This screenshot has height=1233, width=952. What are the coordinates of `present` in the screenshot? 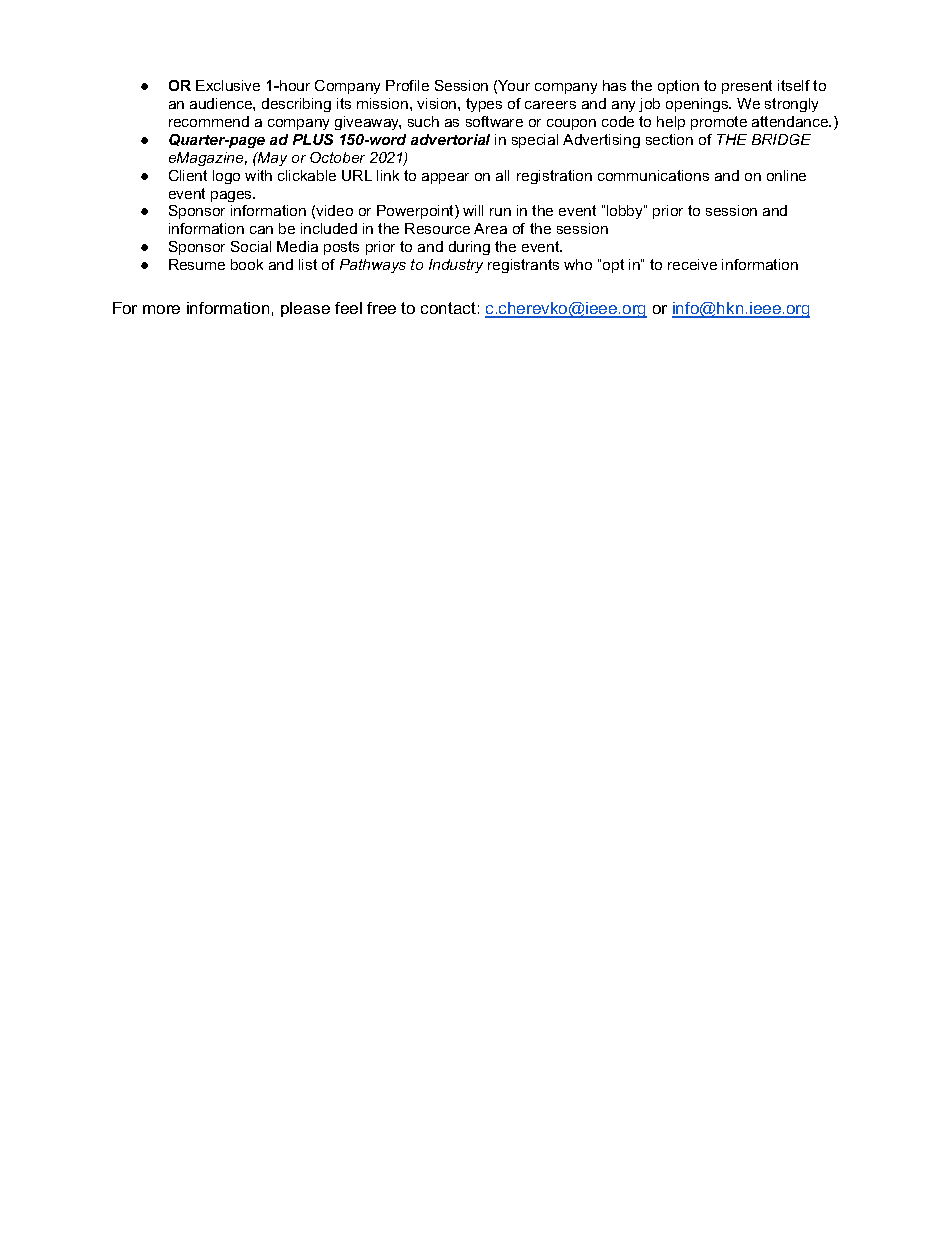 It's located at (747, 87).
